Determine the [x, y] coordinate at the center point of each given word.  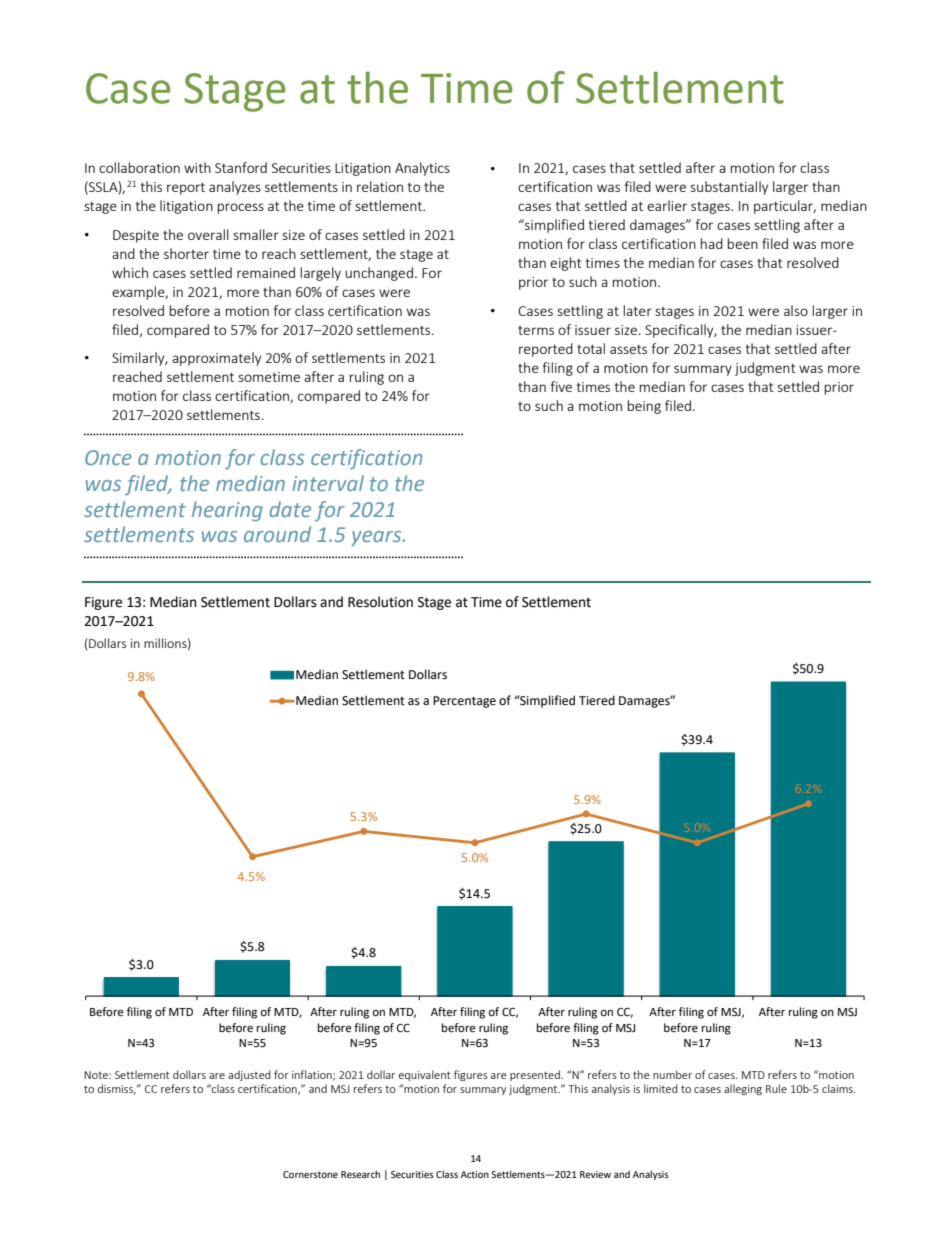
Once [108, 457]
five [561, 386]
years [377, 538]
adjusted [249, 1075]
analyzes [235, 188]
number [672, 1074]
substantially [729, 188]
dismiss [117, 1089]
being [644, 407]
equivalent [425, 1075]
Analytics [422, 169]
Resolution [380, 602]
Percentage [464, 702]
